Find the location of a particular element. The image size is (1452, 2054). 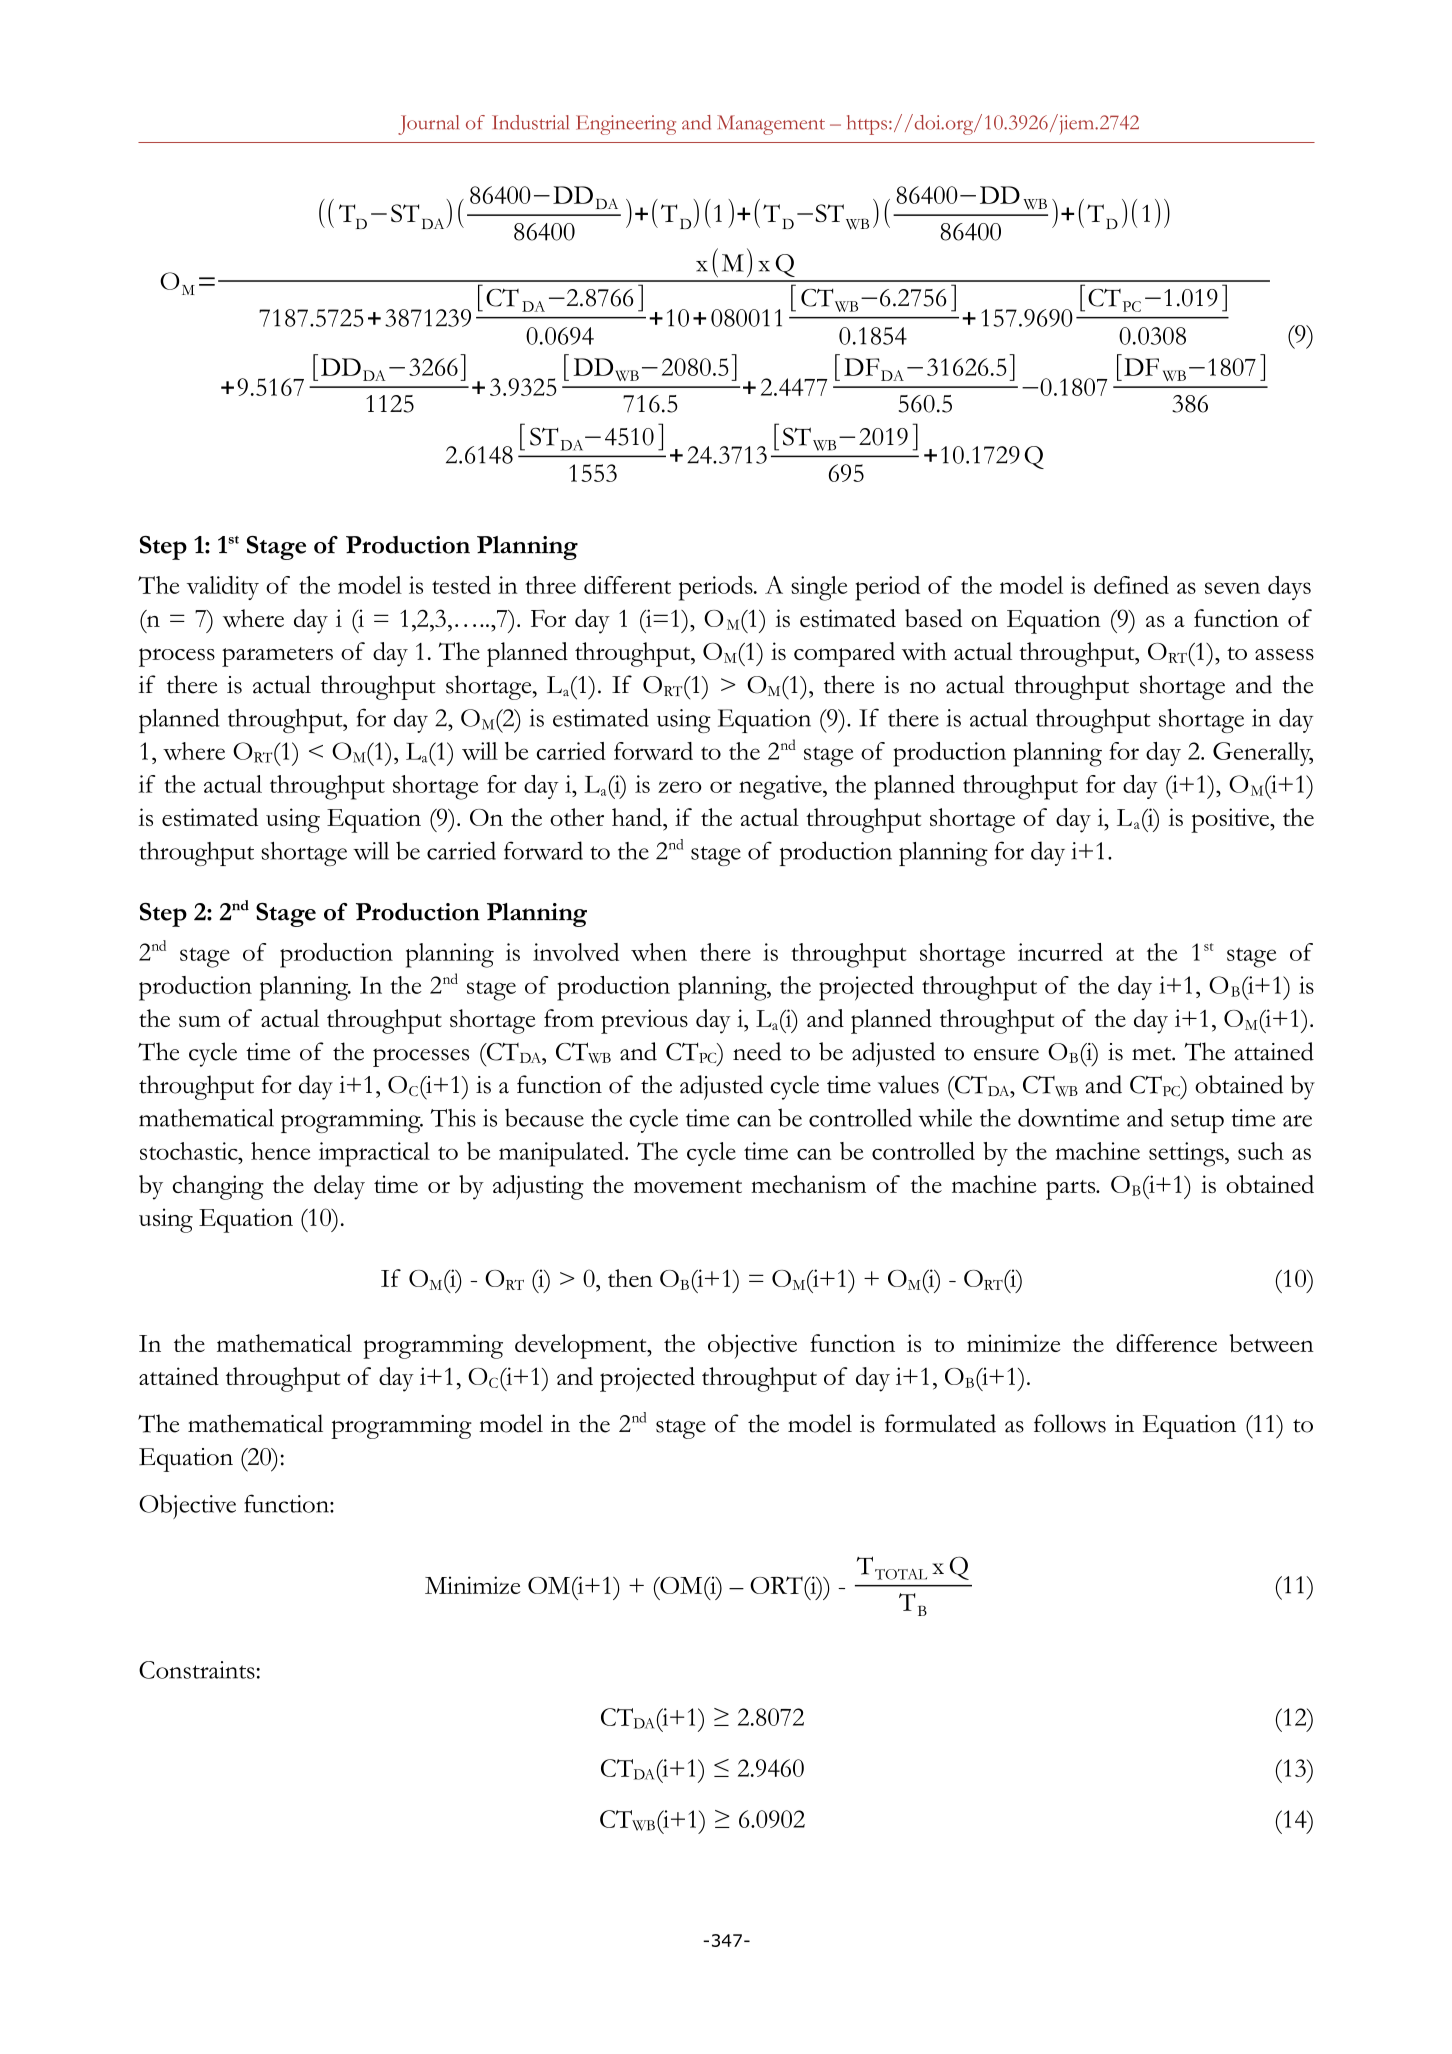

Constraints is located at coordinates (197, 1670).
